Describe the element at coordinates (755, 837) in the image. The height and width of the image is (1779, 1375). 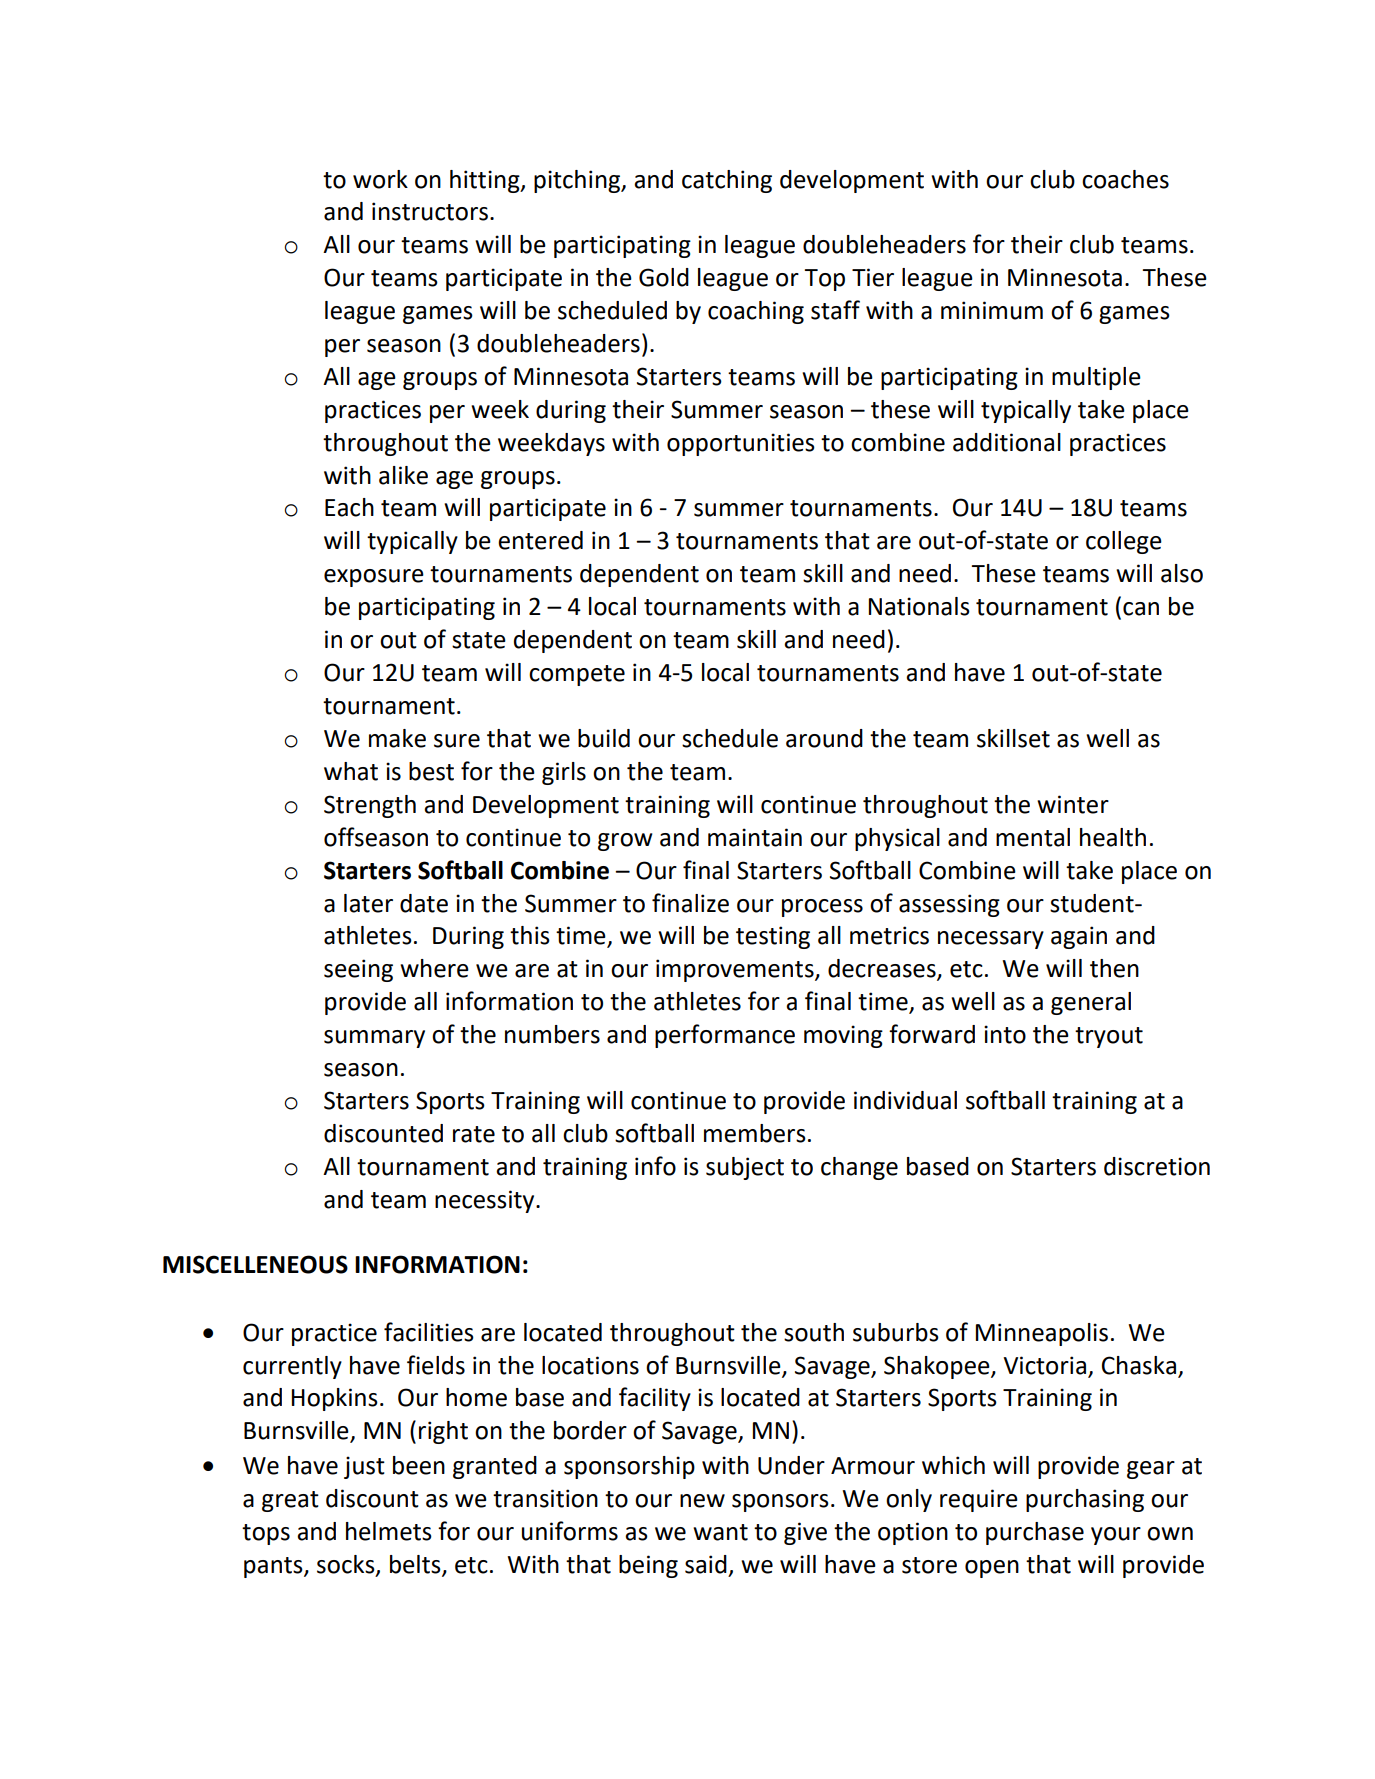
I see `maintain` at that location.
